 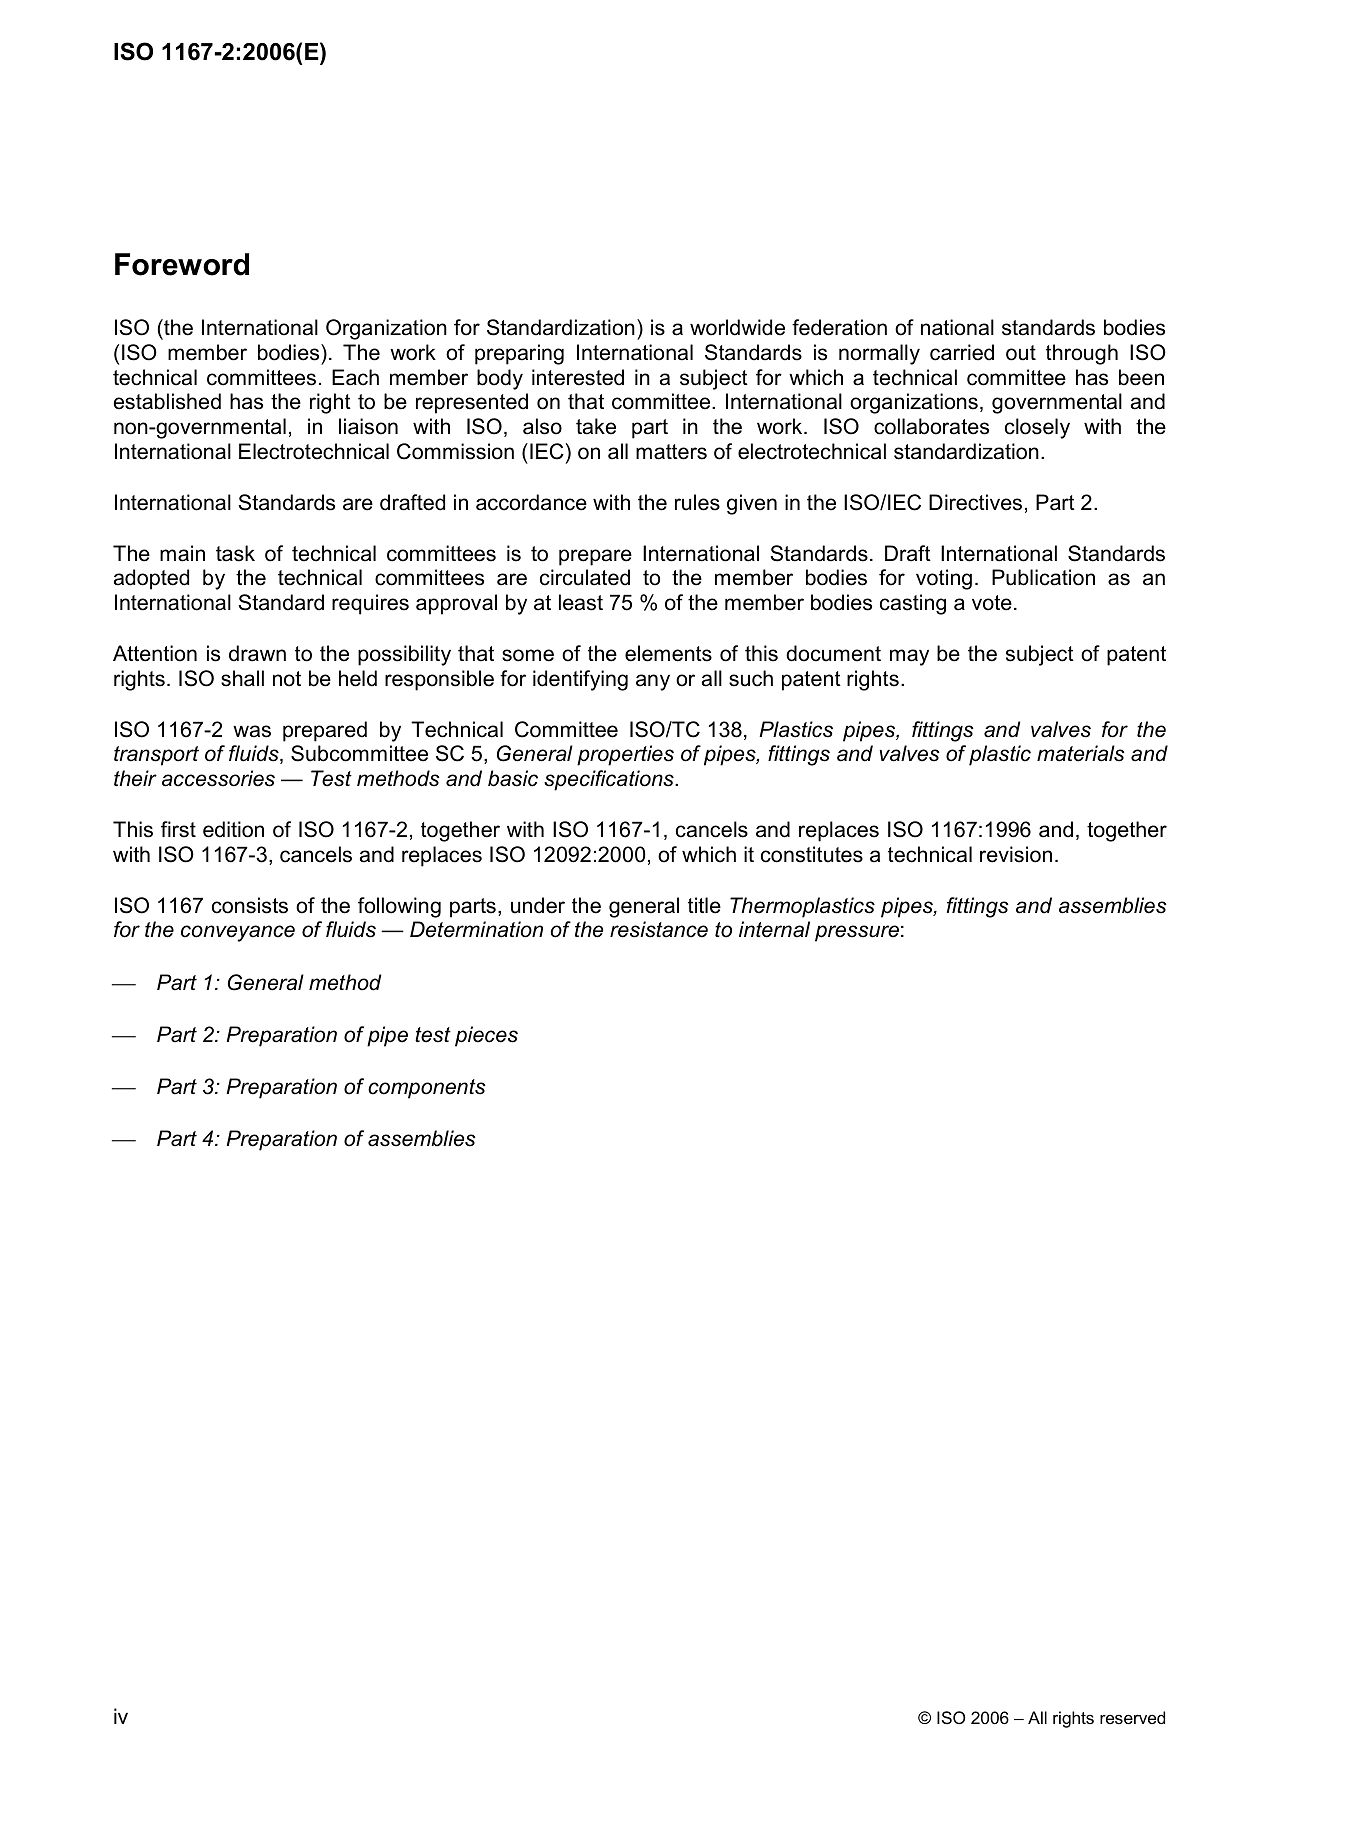 I want to click on components, so click(x=427, y=1089).
